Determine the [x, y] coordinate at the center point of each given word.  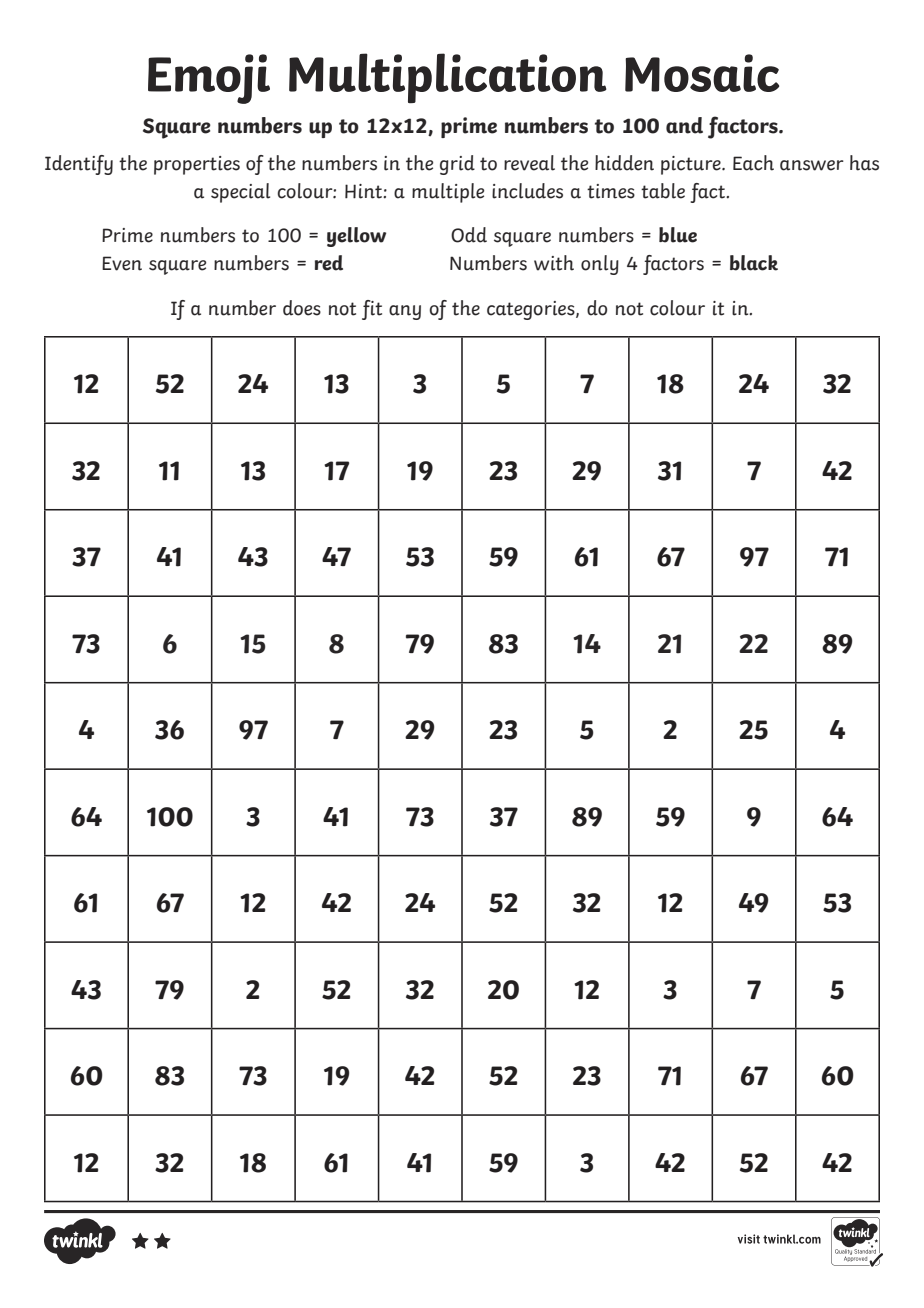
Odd [469, 235]
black [754, 263]
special [240, 193]
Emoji [209, 79]
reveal [529, 163]
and [684, 125]
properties [197, 165]
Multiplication [448, 78]
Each [753, 163]
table [663, 191]
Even [122, 263]
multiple [448, 193]
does [302, 308]
